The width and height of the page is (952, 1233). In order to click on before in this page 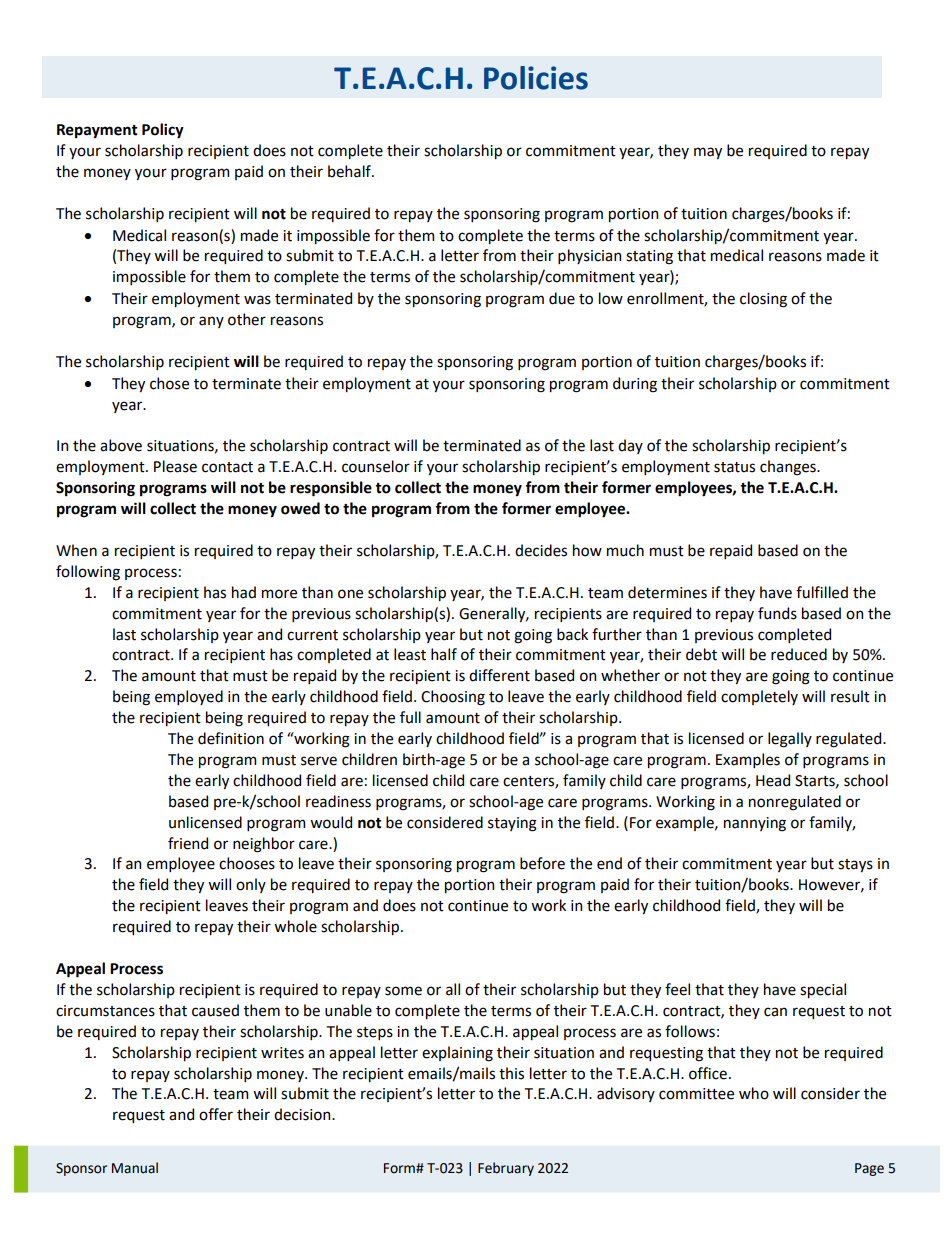, I will do `click(542, 863)`.
